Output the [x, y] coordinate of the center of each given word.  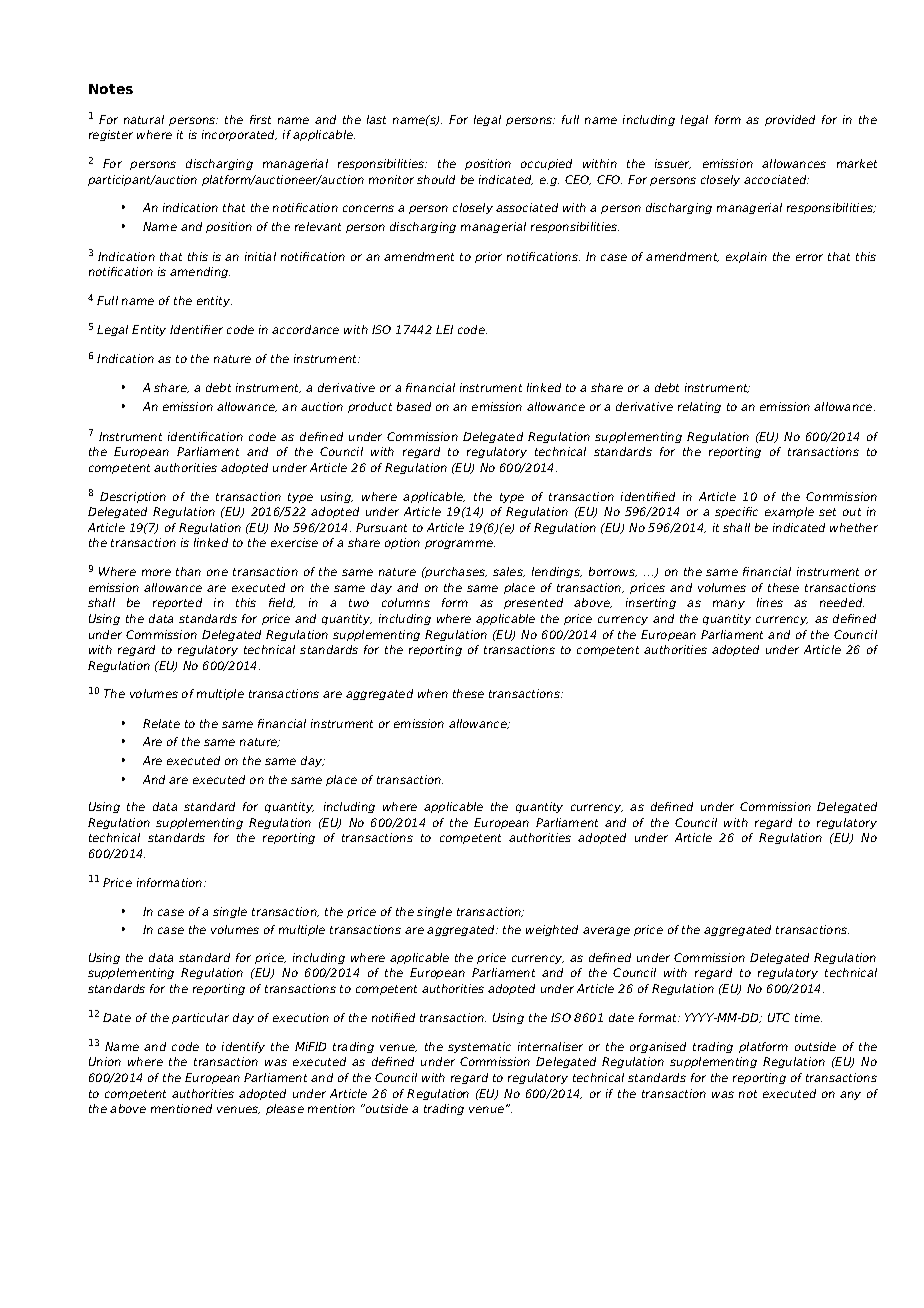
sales [509, 572]
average [606, 931]
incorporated [239, 135]
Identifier [196, 329]
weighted [552, 930]
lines [770, 602]
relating [699, 407]
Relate [161, 723]
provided [790, 120]
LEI [444, 329]
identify [243, 1047]
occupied [546, 164]
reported [177, 603]
